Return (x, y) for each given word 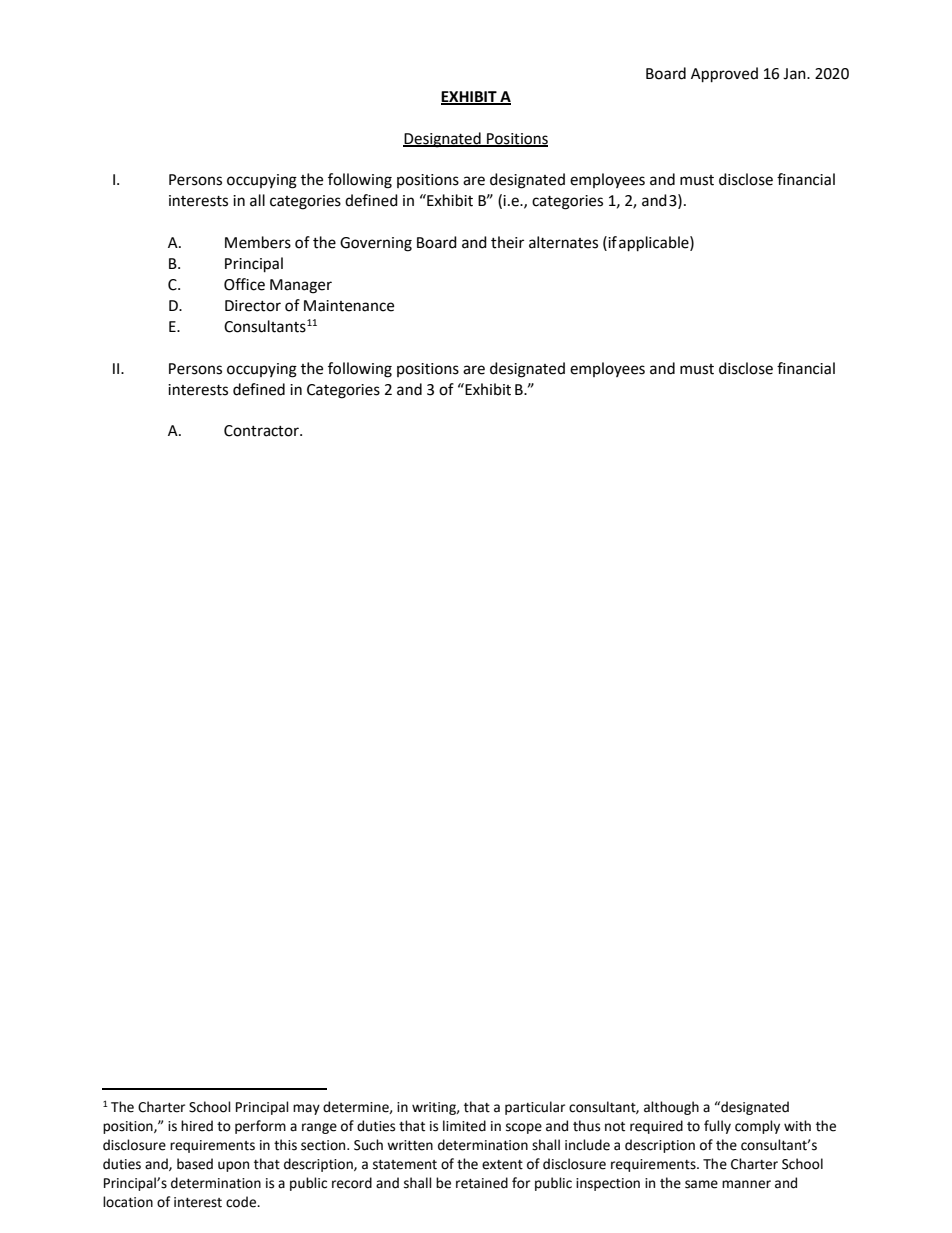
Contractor (262, 431)
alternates (563, 242)
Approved (724, 75)
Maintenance (349, 306)
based (195, 1164)
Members (258, 242)
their (507, 242)
